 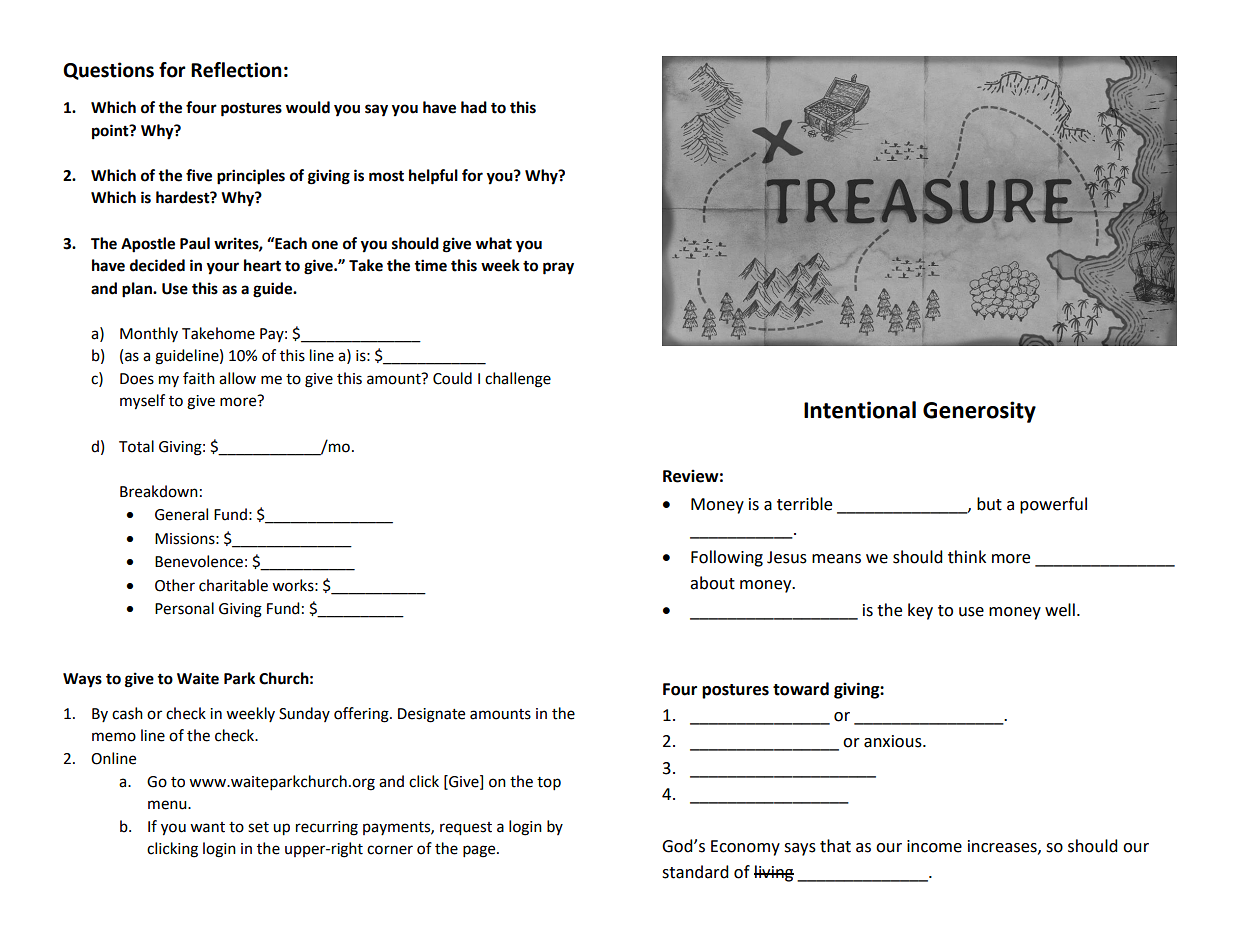 What do you see at coordinates (207, 827) in the page?
I see `want` at bounding box center [207, 827].
